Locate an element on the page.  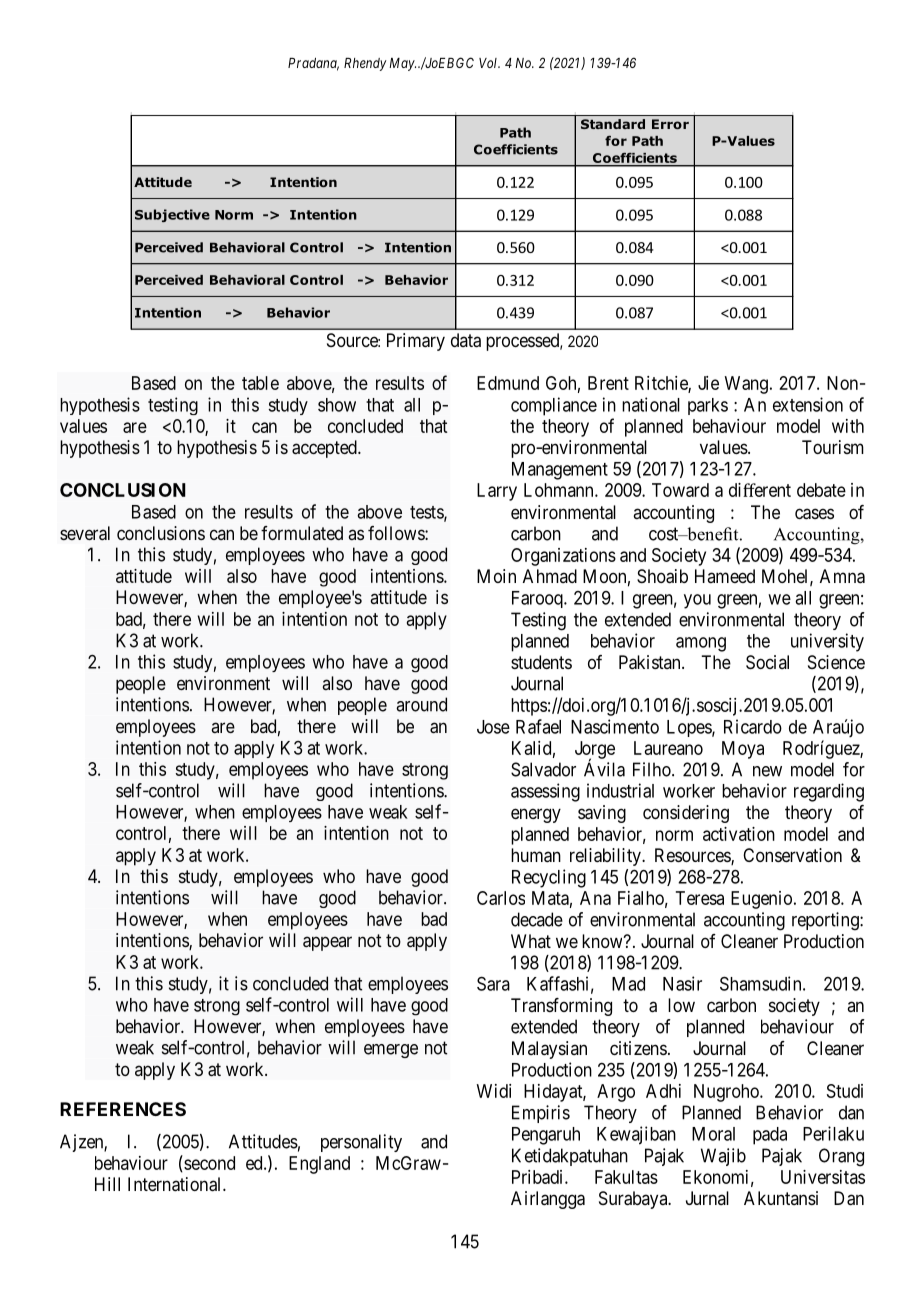
second is located at coordinates (208, 1163).
